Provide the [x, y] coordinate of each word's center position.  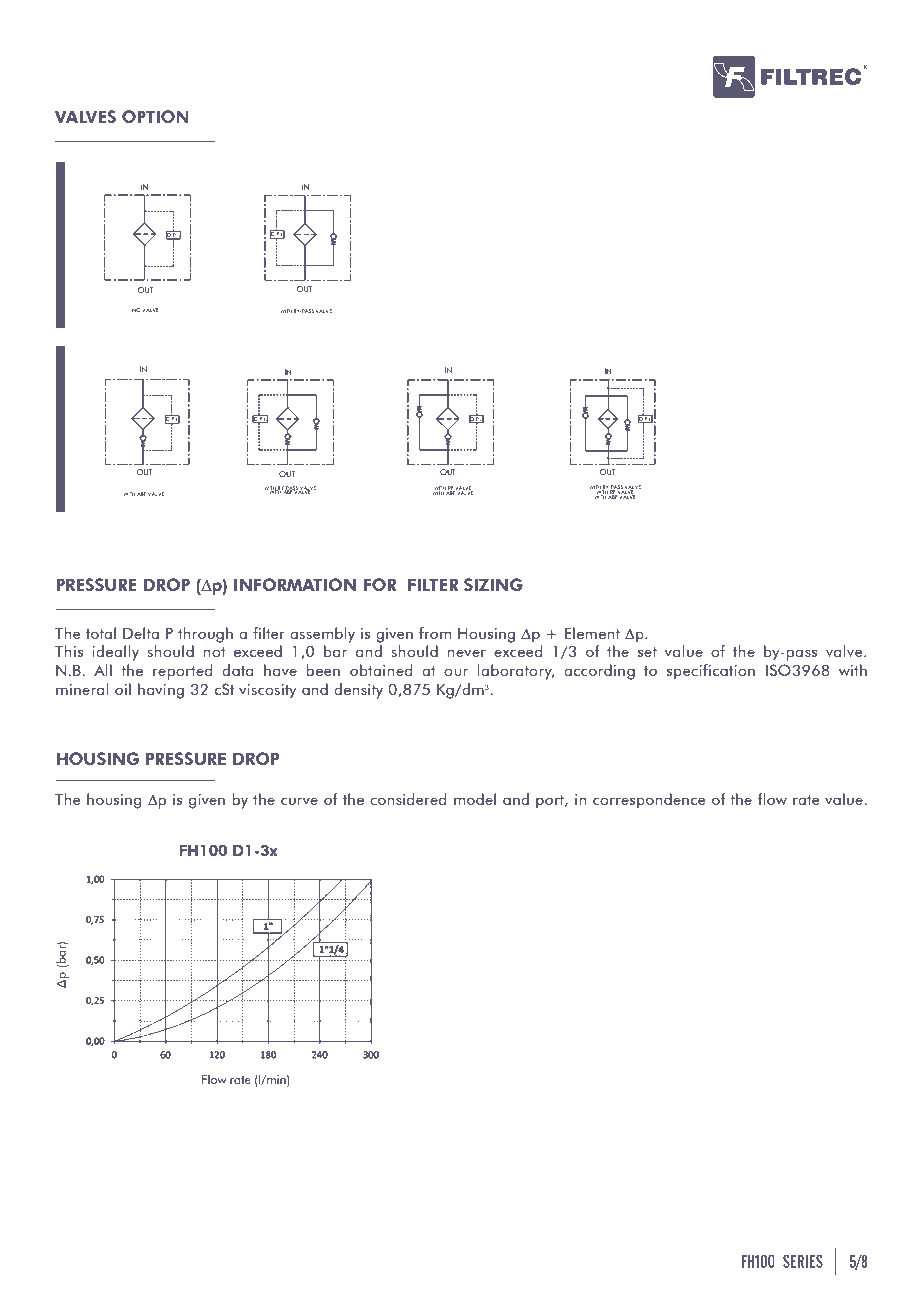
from [435, 633]
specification [711, 672]
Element [592, 633]
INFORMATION [295, 584]
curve [299, 801]
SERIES [803, 1261]
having [161, 691]
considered [408, 799]
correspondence [649, 801]
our [456, 672]
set [647, 652]
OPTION [155, 116]
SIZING [493, 584]
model [475, 799]
